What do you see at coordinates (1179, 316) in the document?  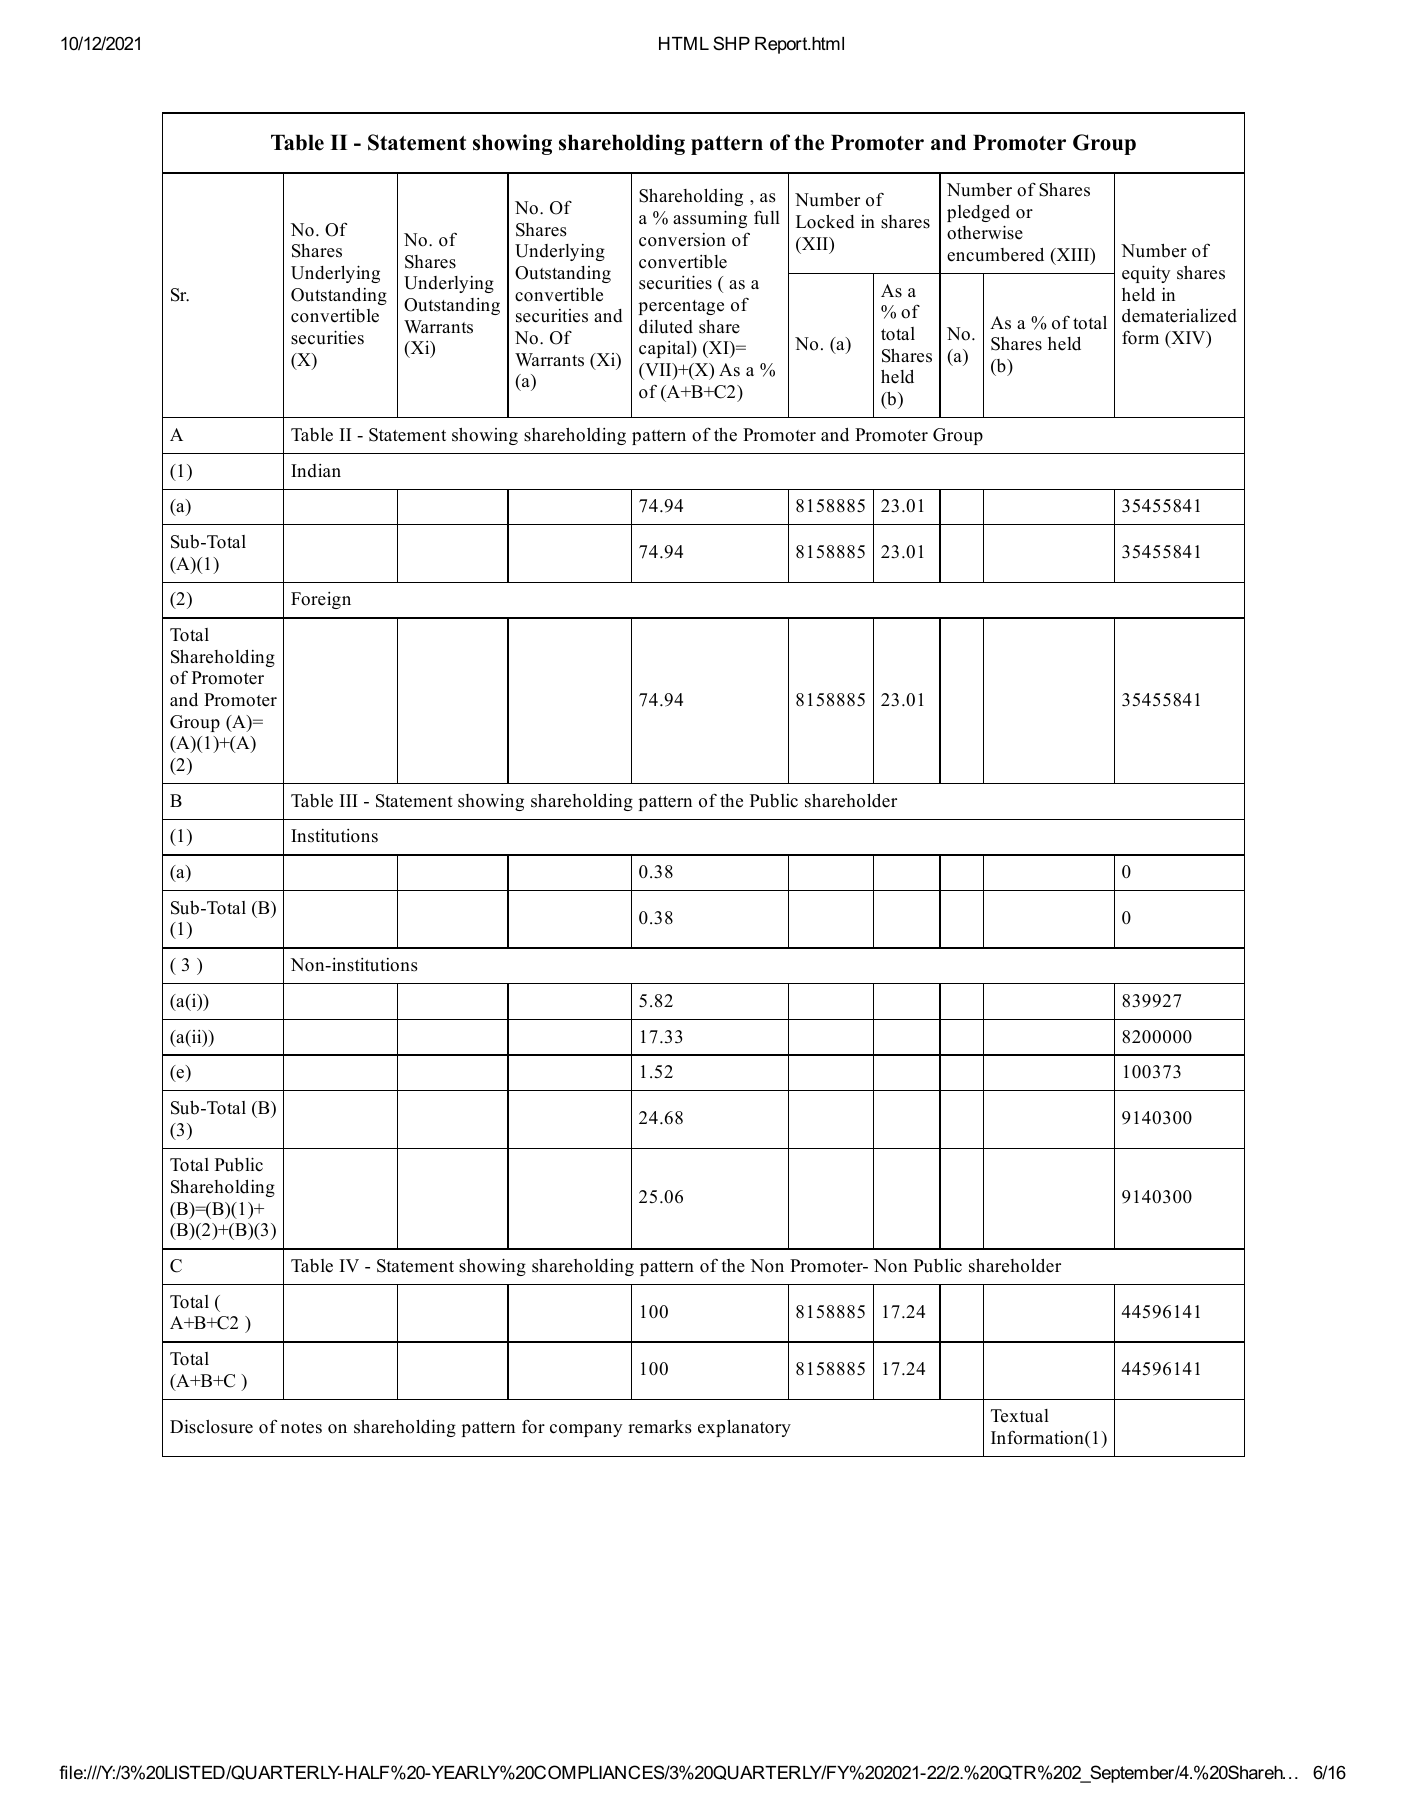 I see `dematerialized` at bounding box center [1179, 316].
